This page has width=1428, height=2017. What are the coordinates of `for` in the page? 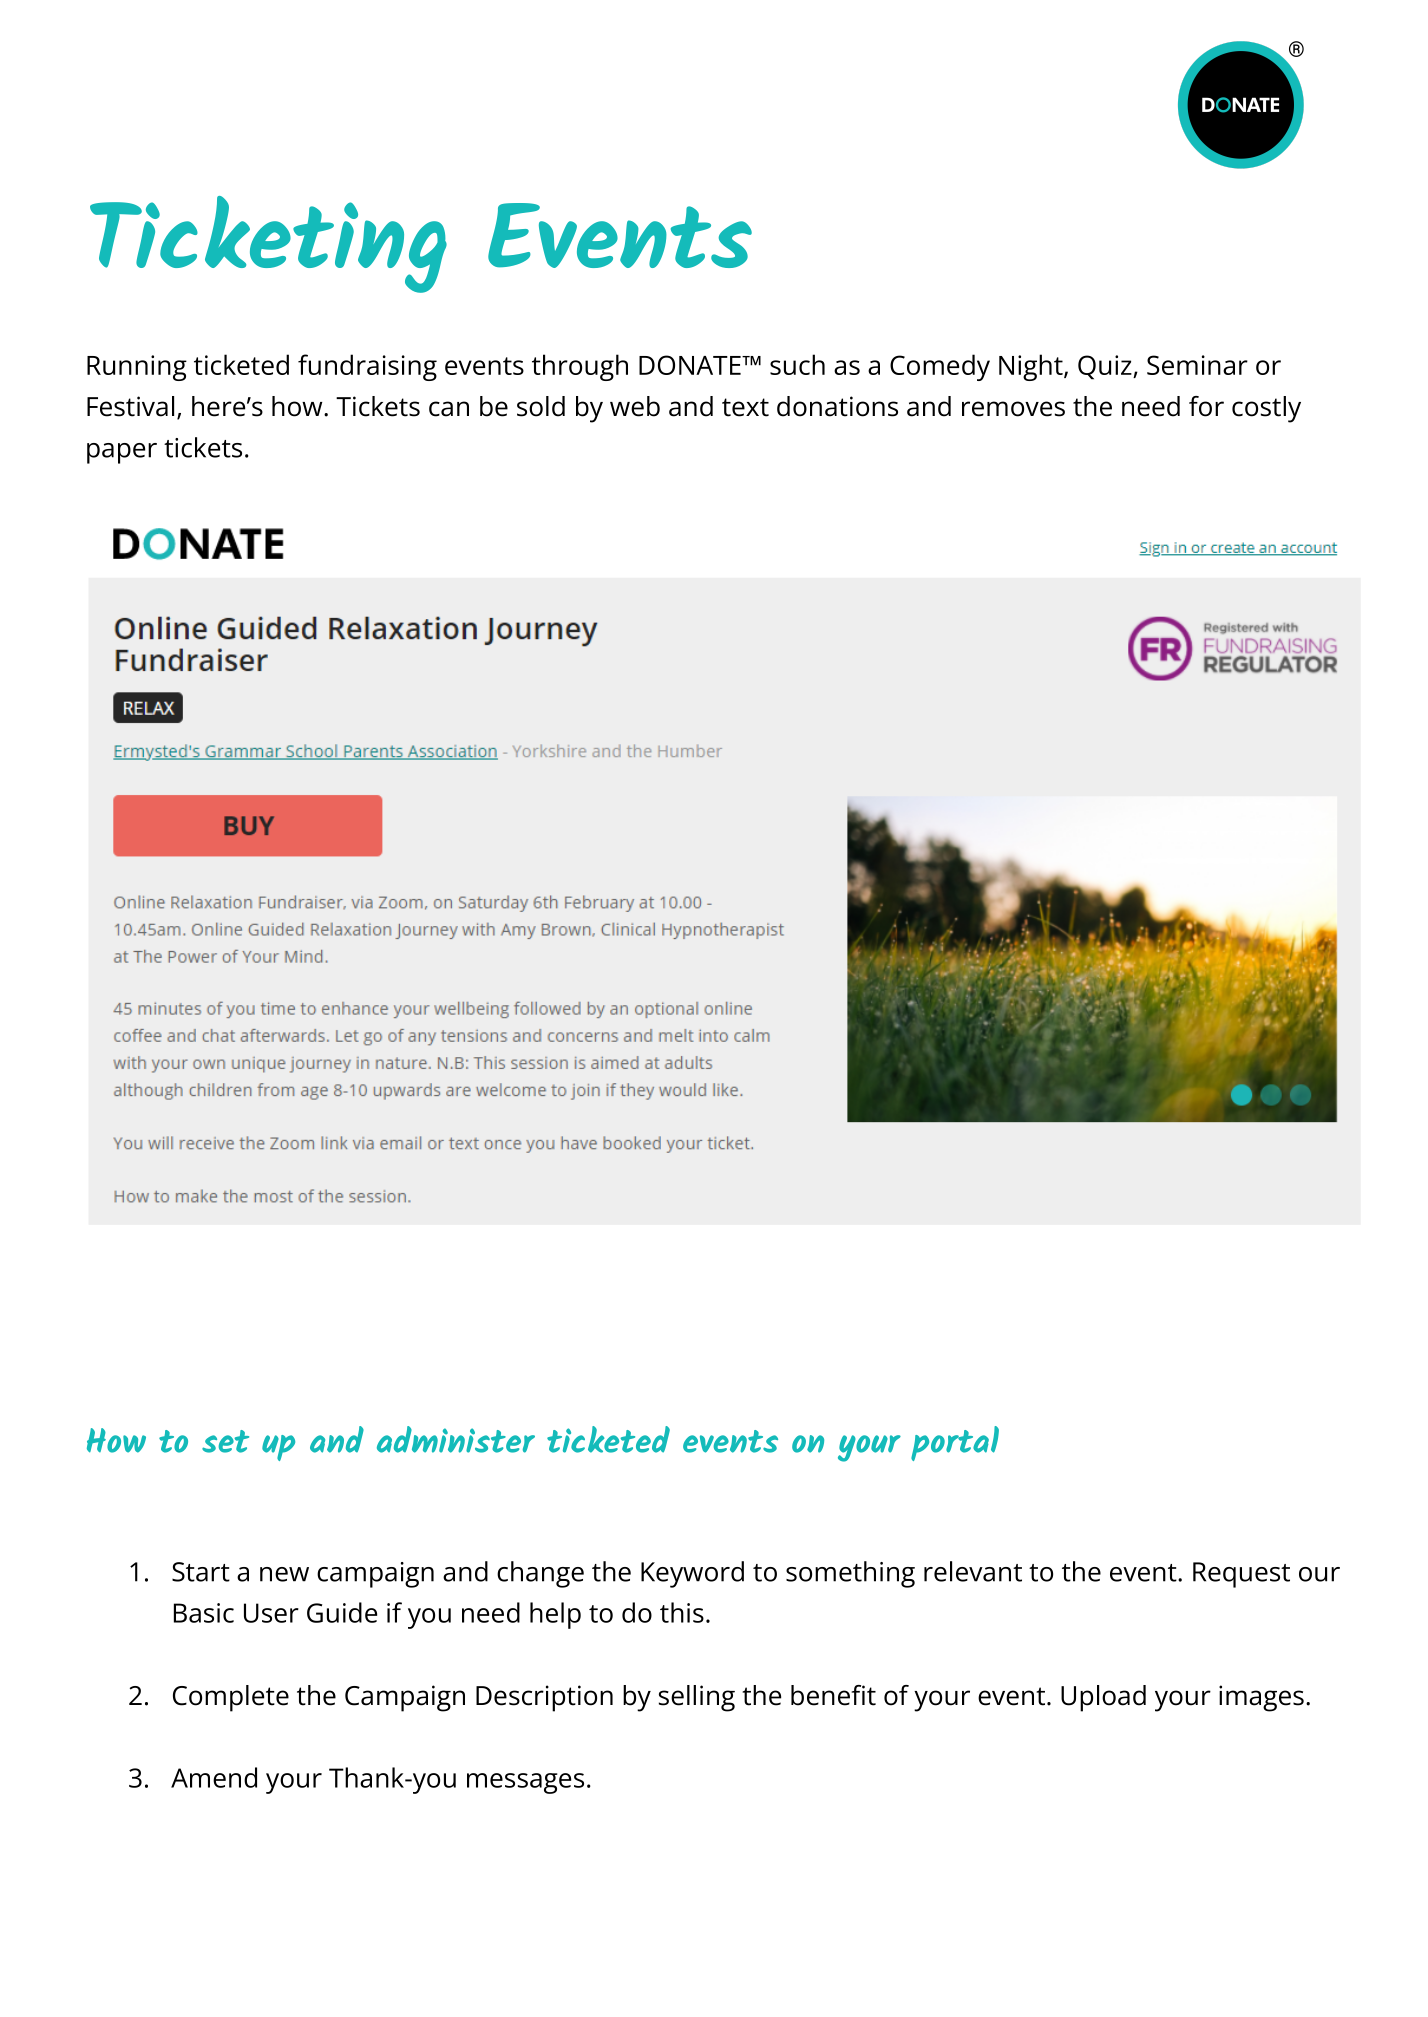 It's located at (1206, 406).
